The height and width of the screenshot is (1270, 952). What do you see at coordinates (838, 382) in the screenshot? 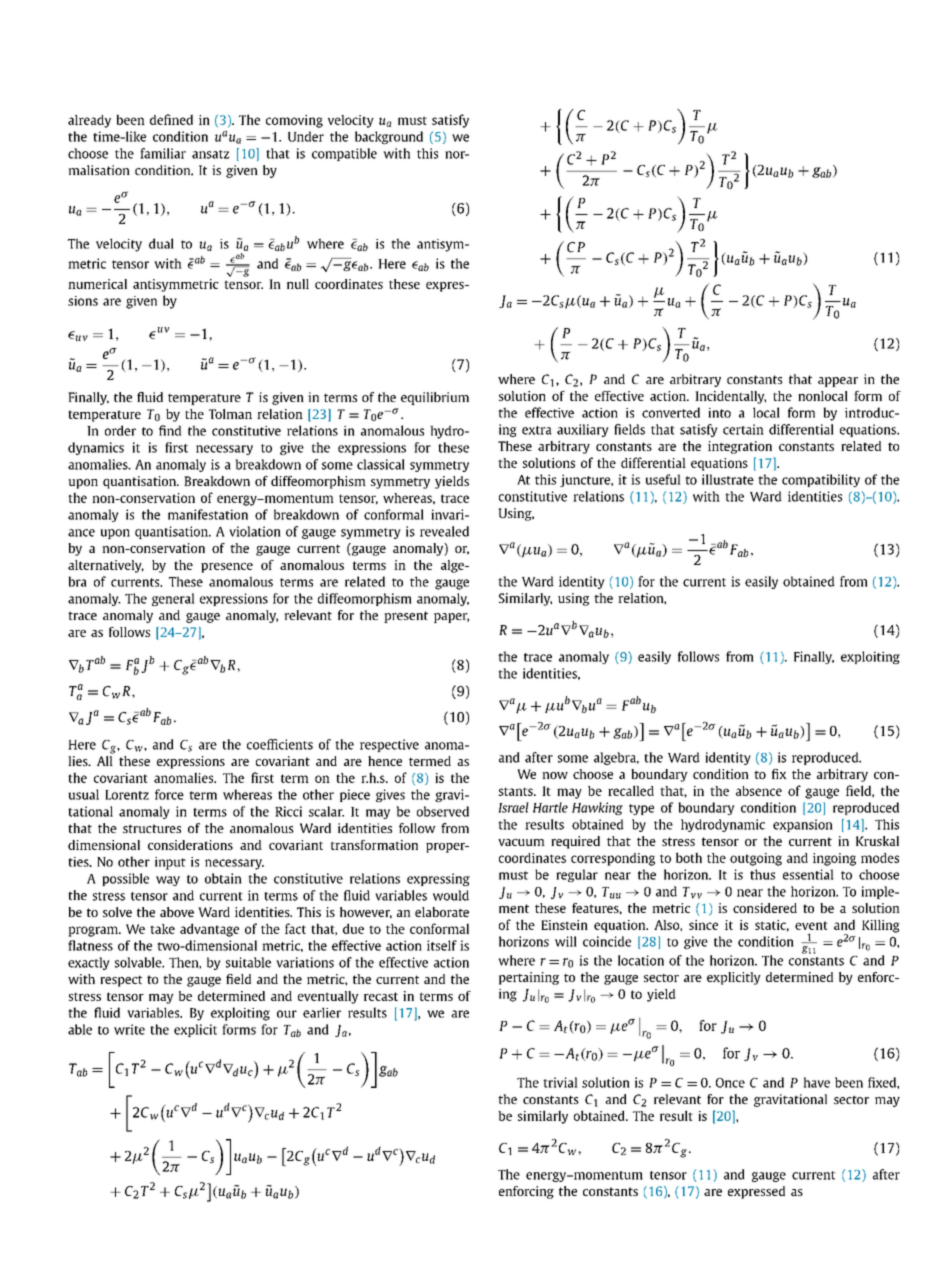
I see `appear` at bounding box center [838, 382].
